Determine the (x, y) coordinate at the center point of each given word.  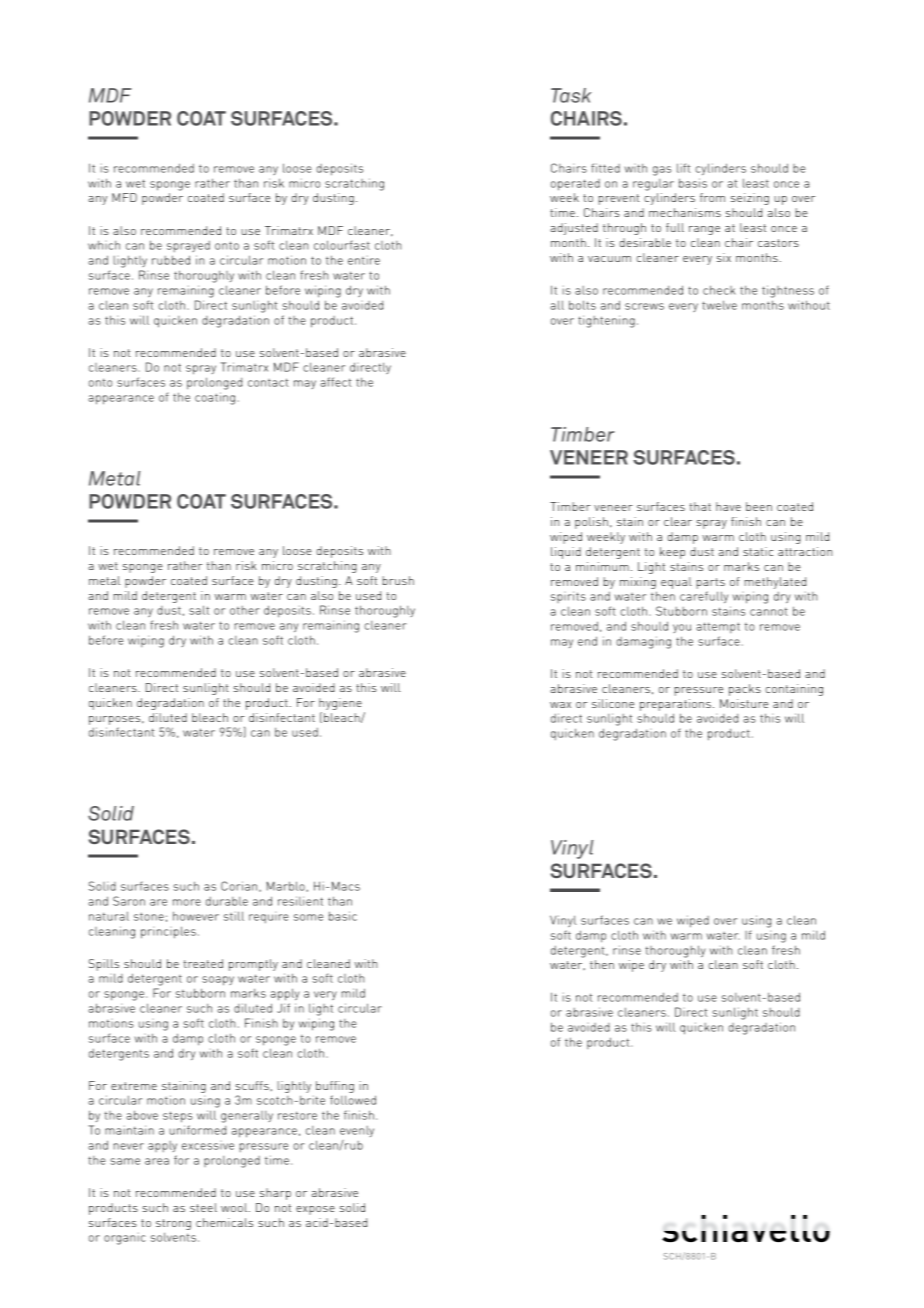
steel (203, 1207)
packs (745, 690)
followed (353, 1100)
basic (343, 916)
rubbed (171, 260)
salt (199, 610)
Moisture (744, 703)
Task (571, 95)
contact (268, 382)
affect (335, 382)
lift (683, 168)
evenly (357, 1131)
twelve (719, 305)
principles (168, 932)
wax (560, 705)
